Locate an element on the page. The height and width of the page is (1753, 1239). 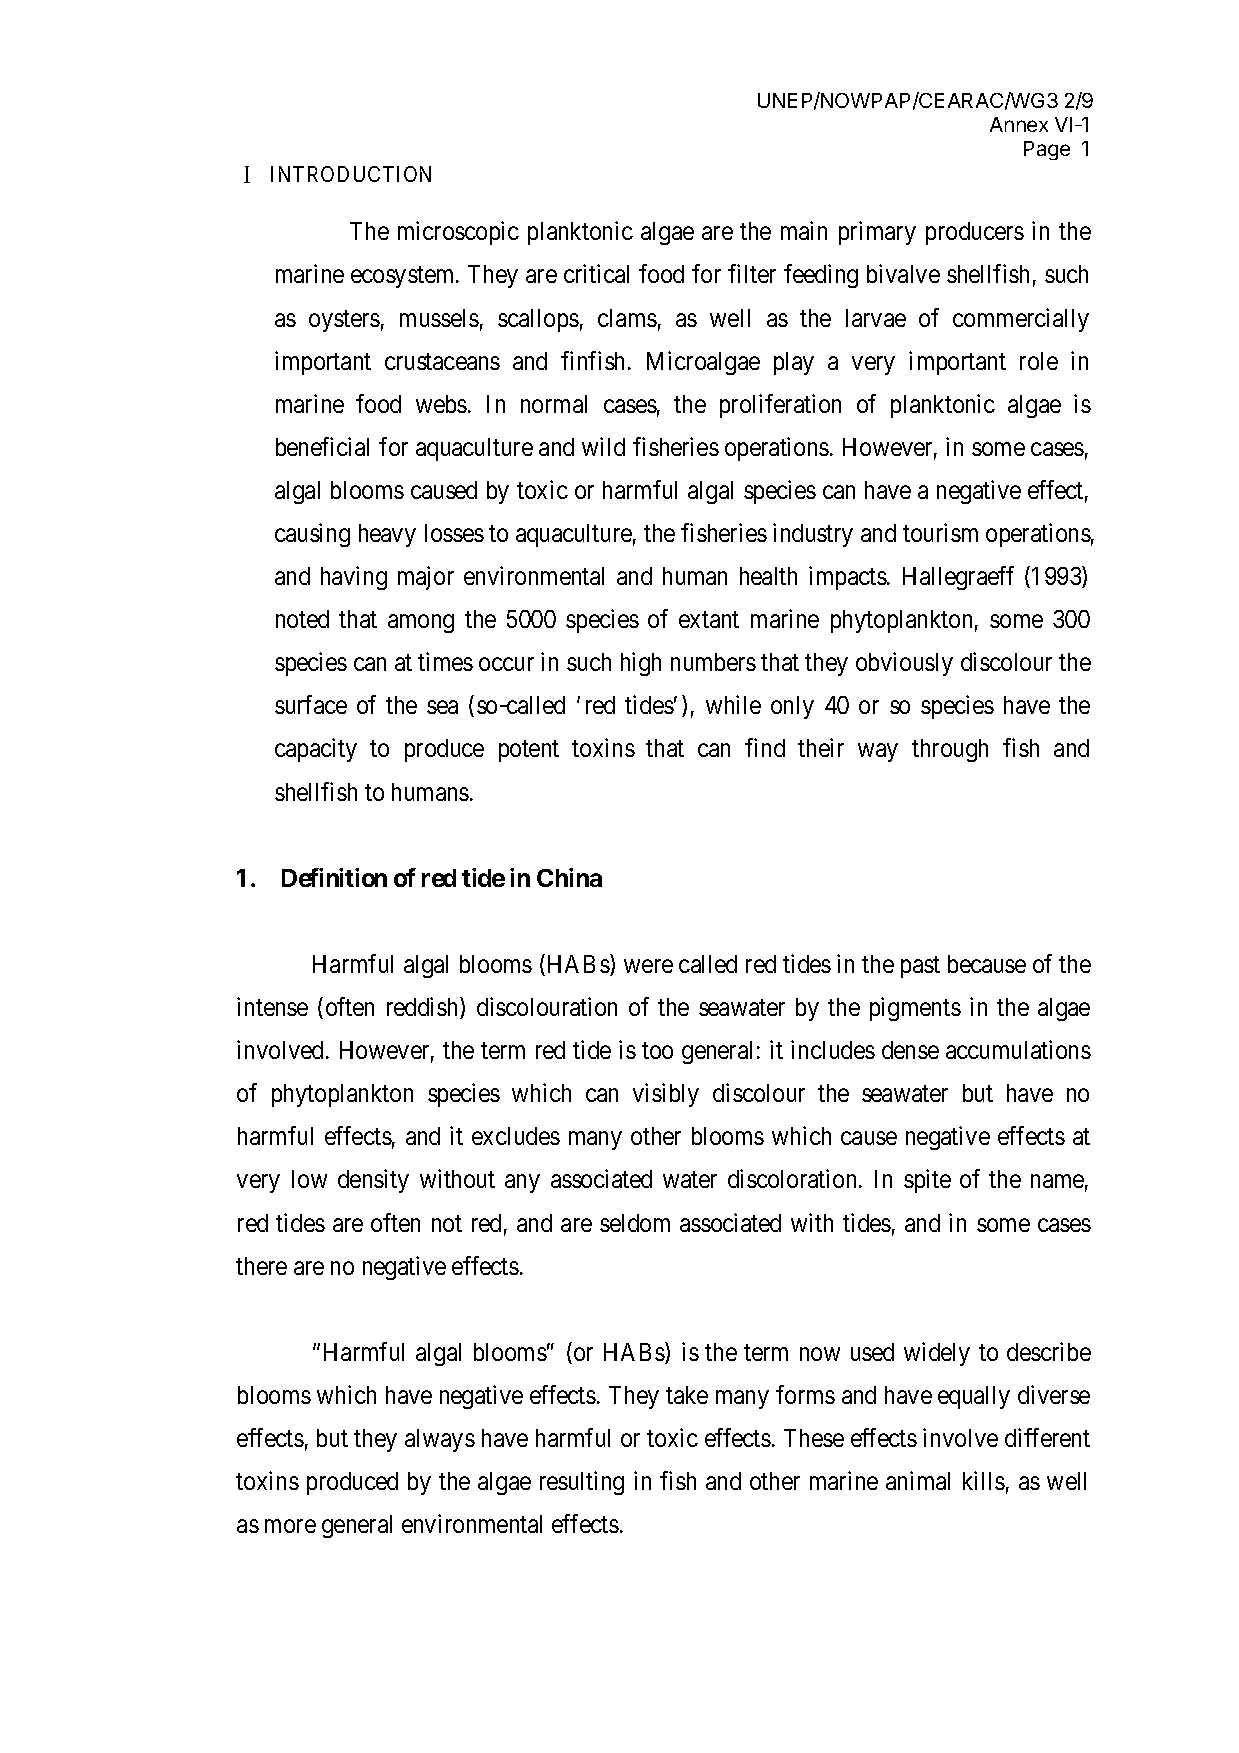
reddish is located at coordinates (424, 1008).
